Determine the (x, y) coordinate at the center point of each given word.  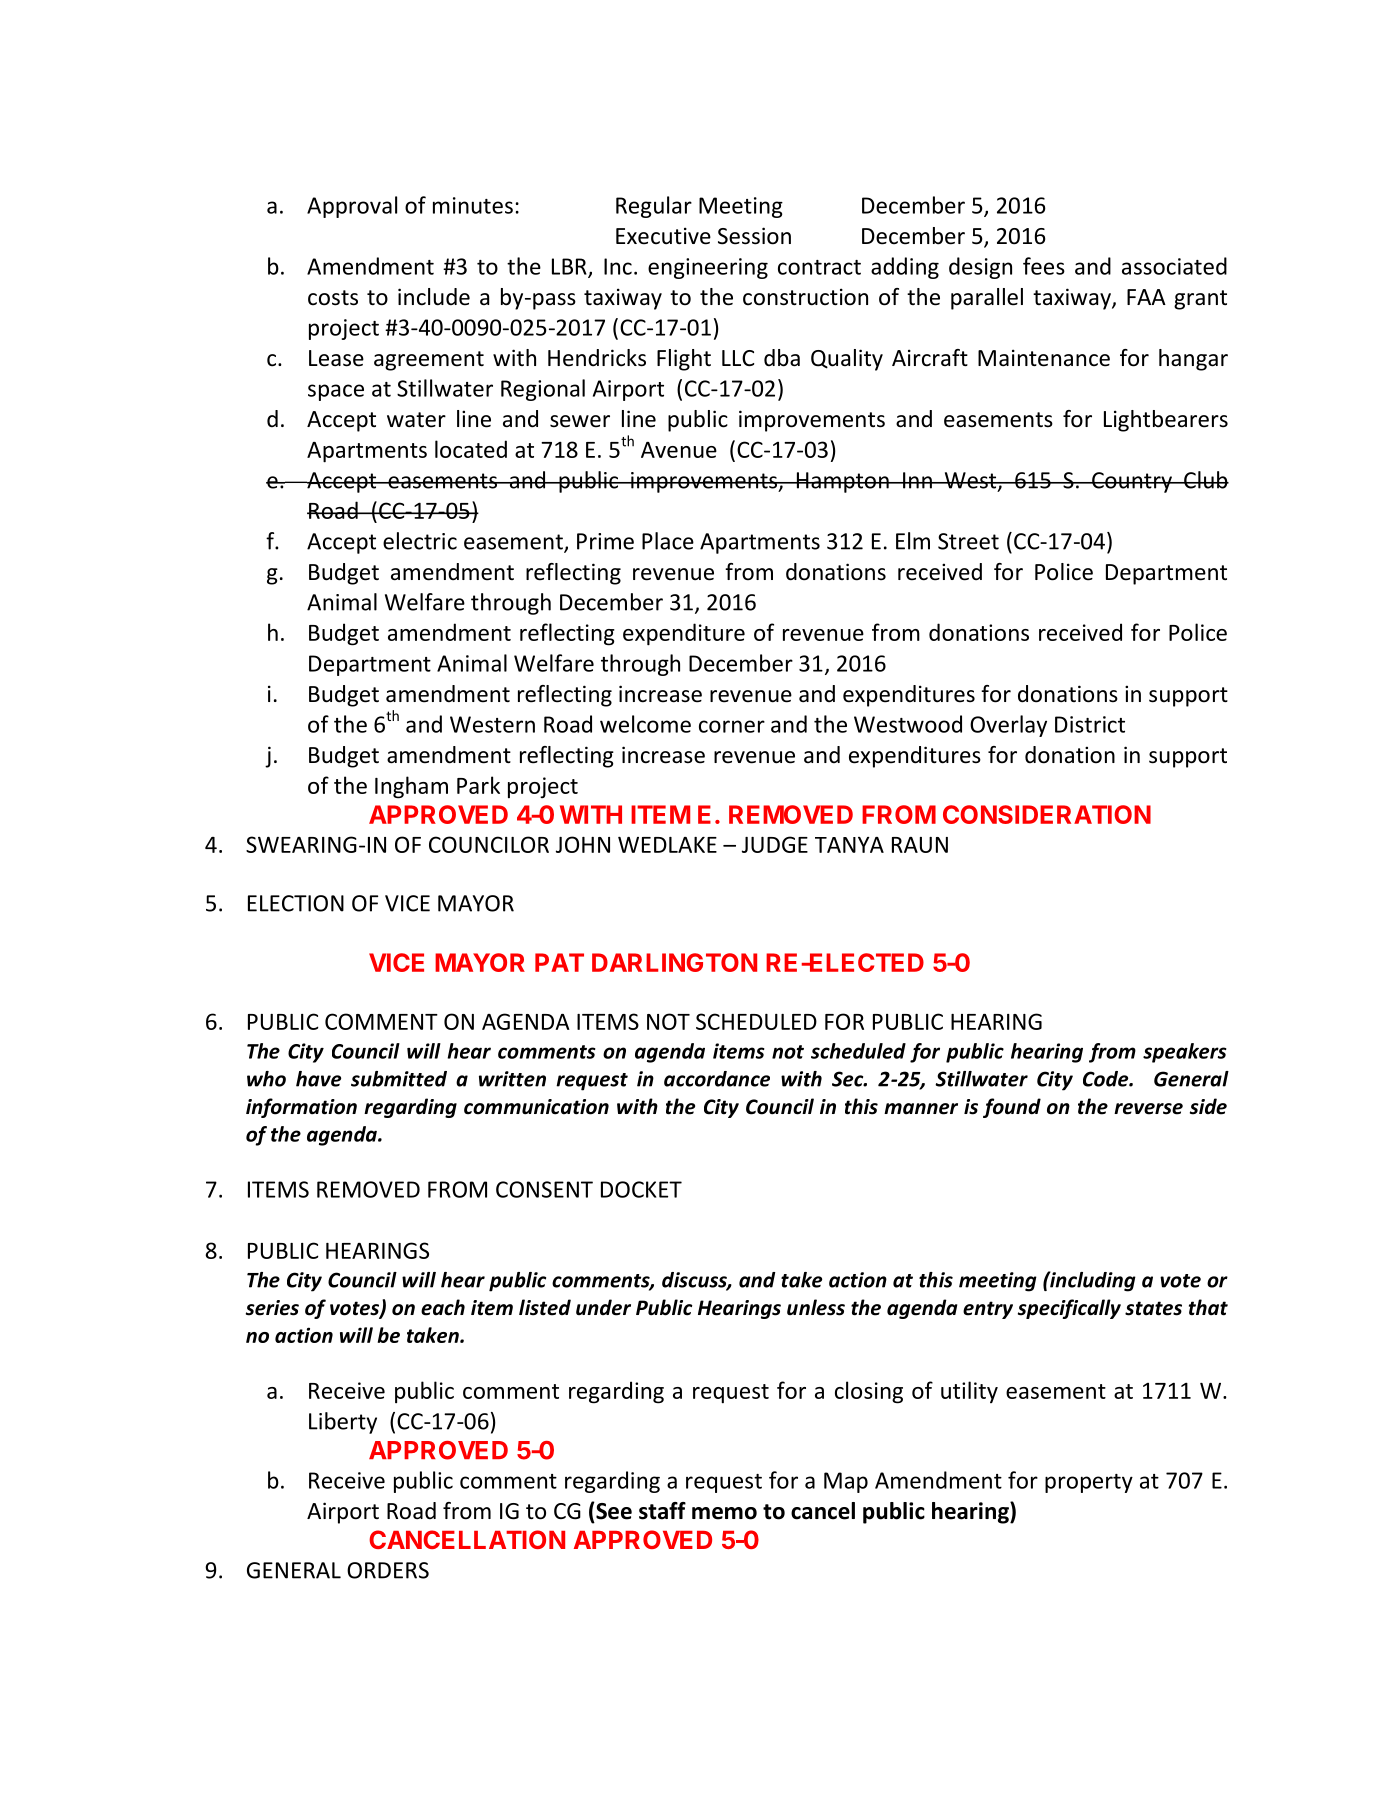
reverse (1148, 1109)
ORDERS (388, 1570)
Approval (352, 207)
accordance (717, 1079)
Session (754, 236)
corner (732, 726)
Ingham (411, 787)
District (1090, 724)
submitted (399, 1079)
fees (1044, 266)
